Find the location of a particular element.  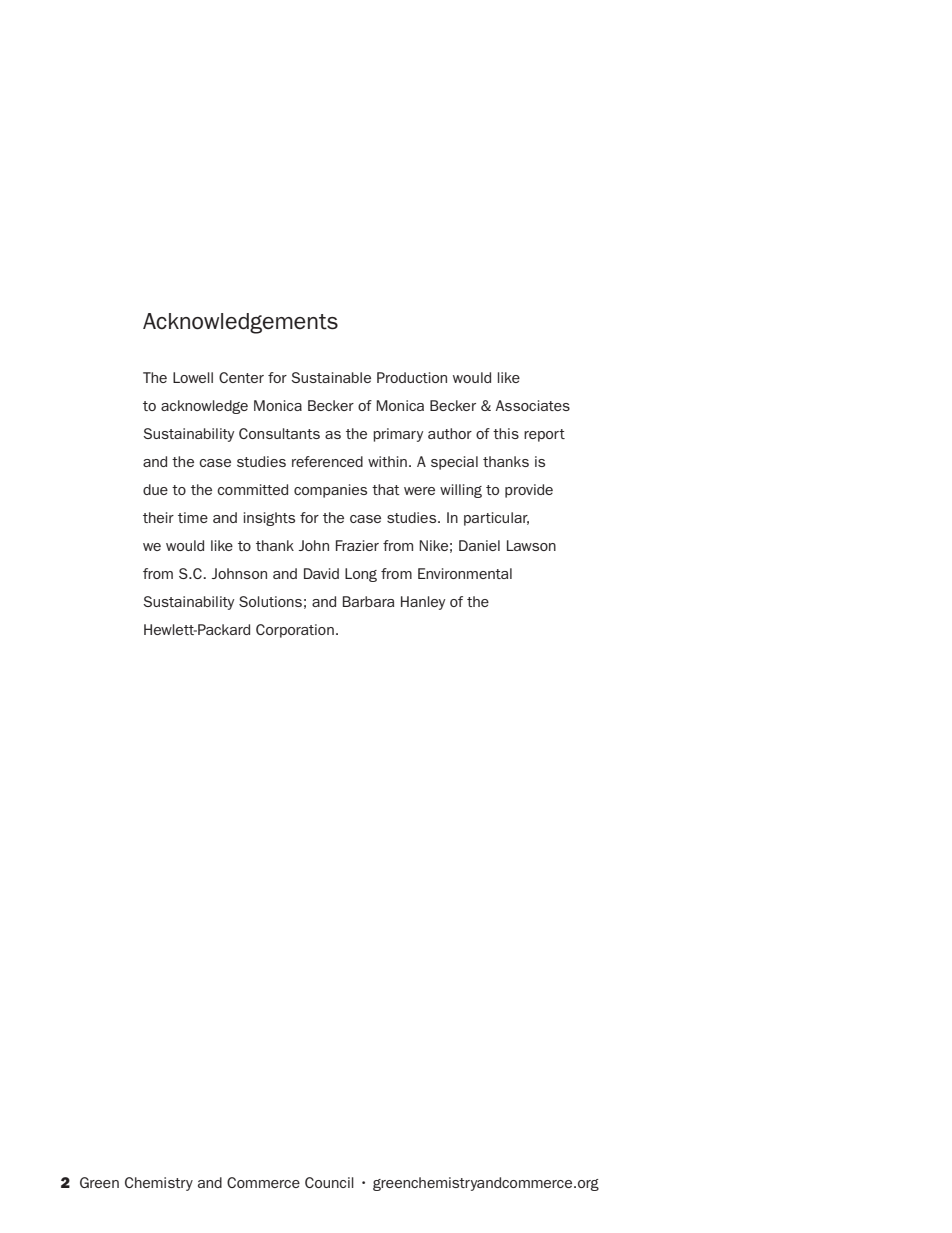

Lowell is located at coordinates (193, 377).
